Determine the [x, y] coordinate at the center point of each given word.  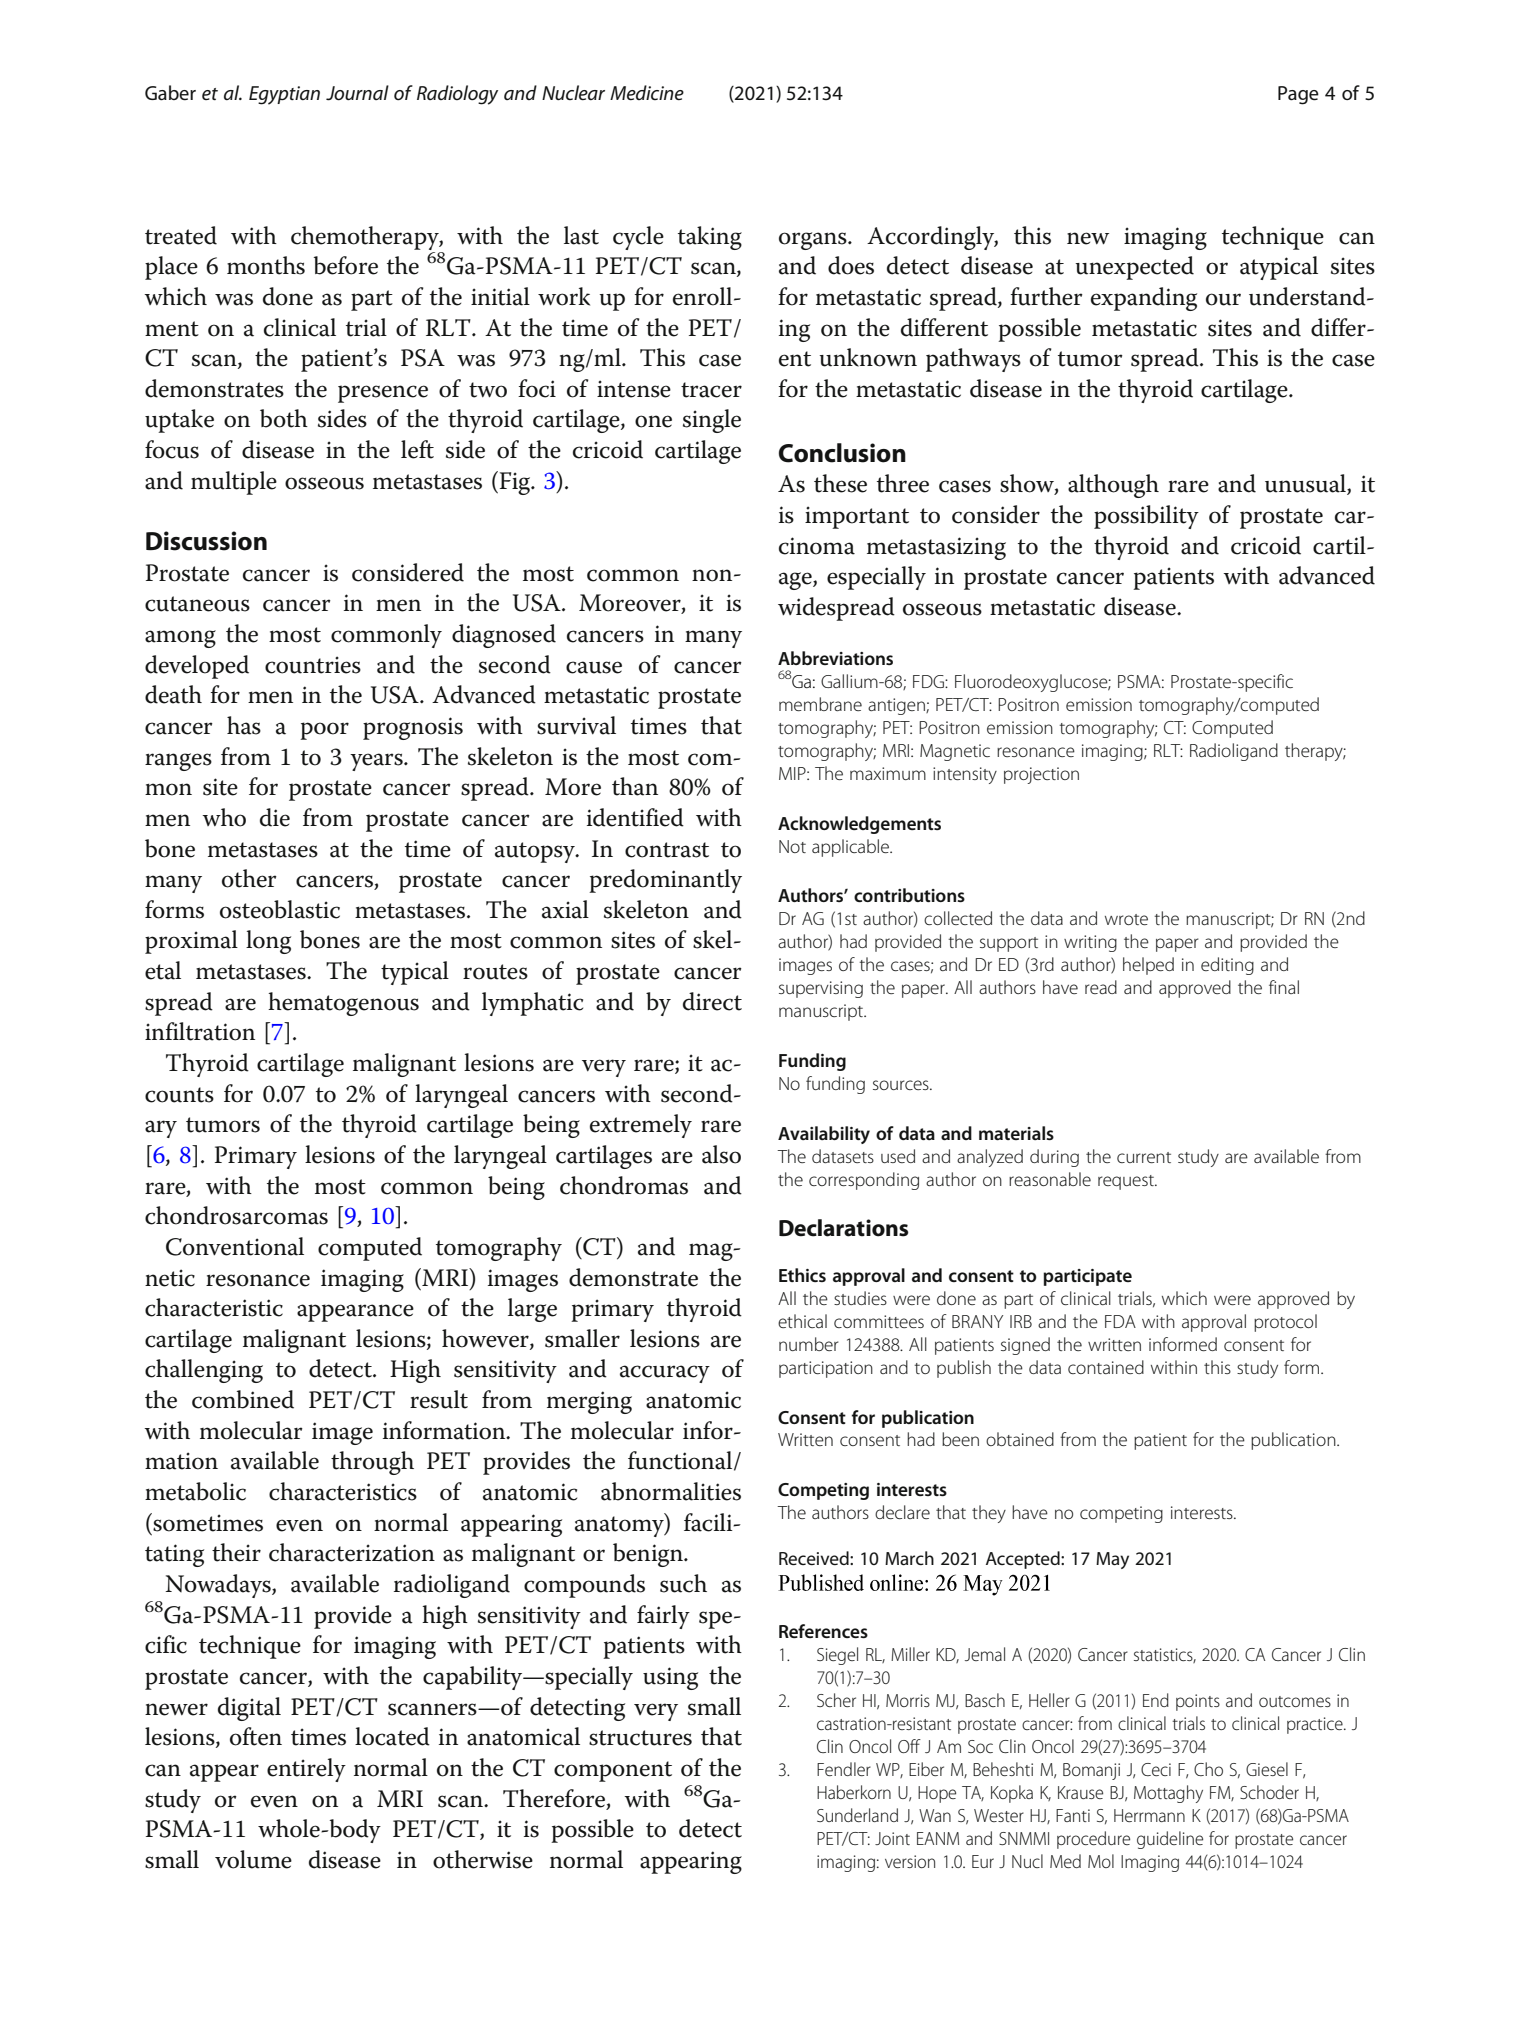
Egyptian [284, 95]
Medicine [647, 92]
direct [712, 1001]
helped [1148, 966]
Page [1298, 95]
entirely [306, 1770]
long [268, 942]
